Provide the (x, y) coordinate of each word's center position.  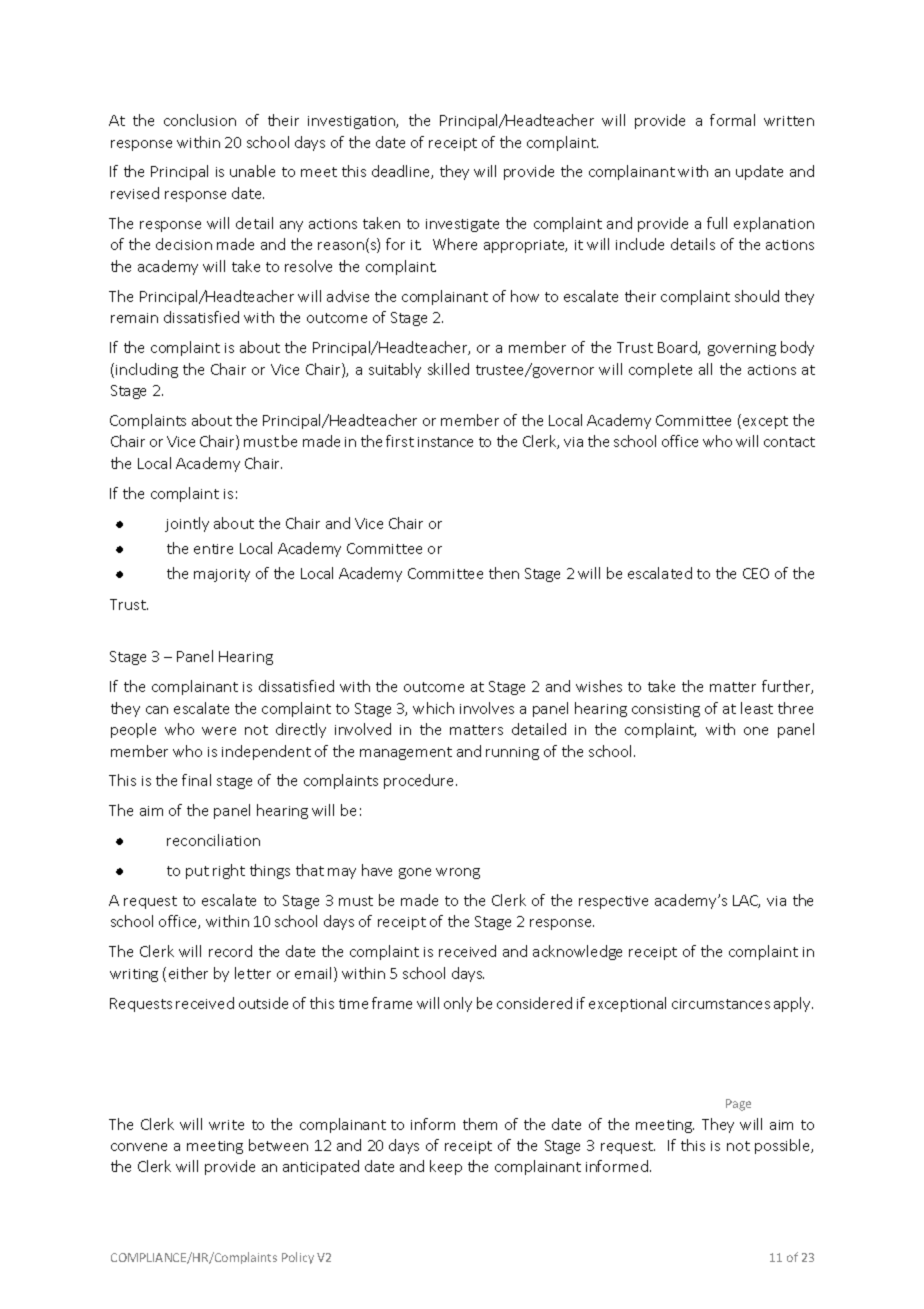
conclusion (200, 120)
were (219, 731)
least (757, 708)
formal (732, 120)
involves (487, 708)
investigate (462, 225)
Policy (298, 1258)
